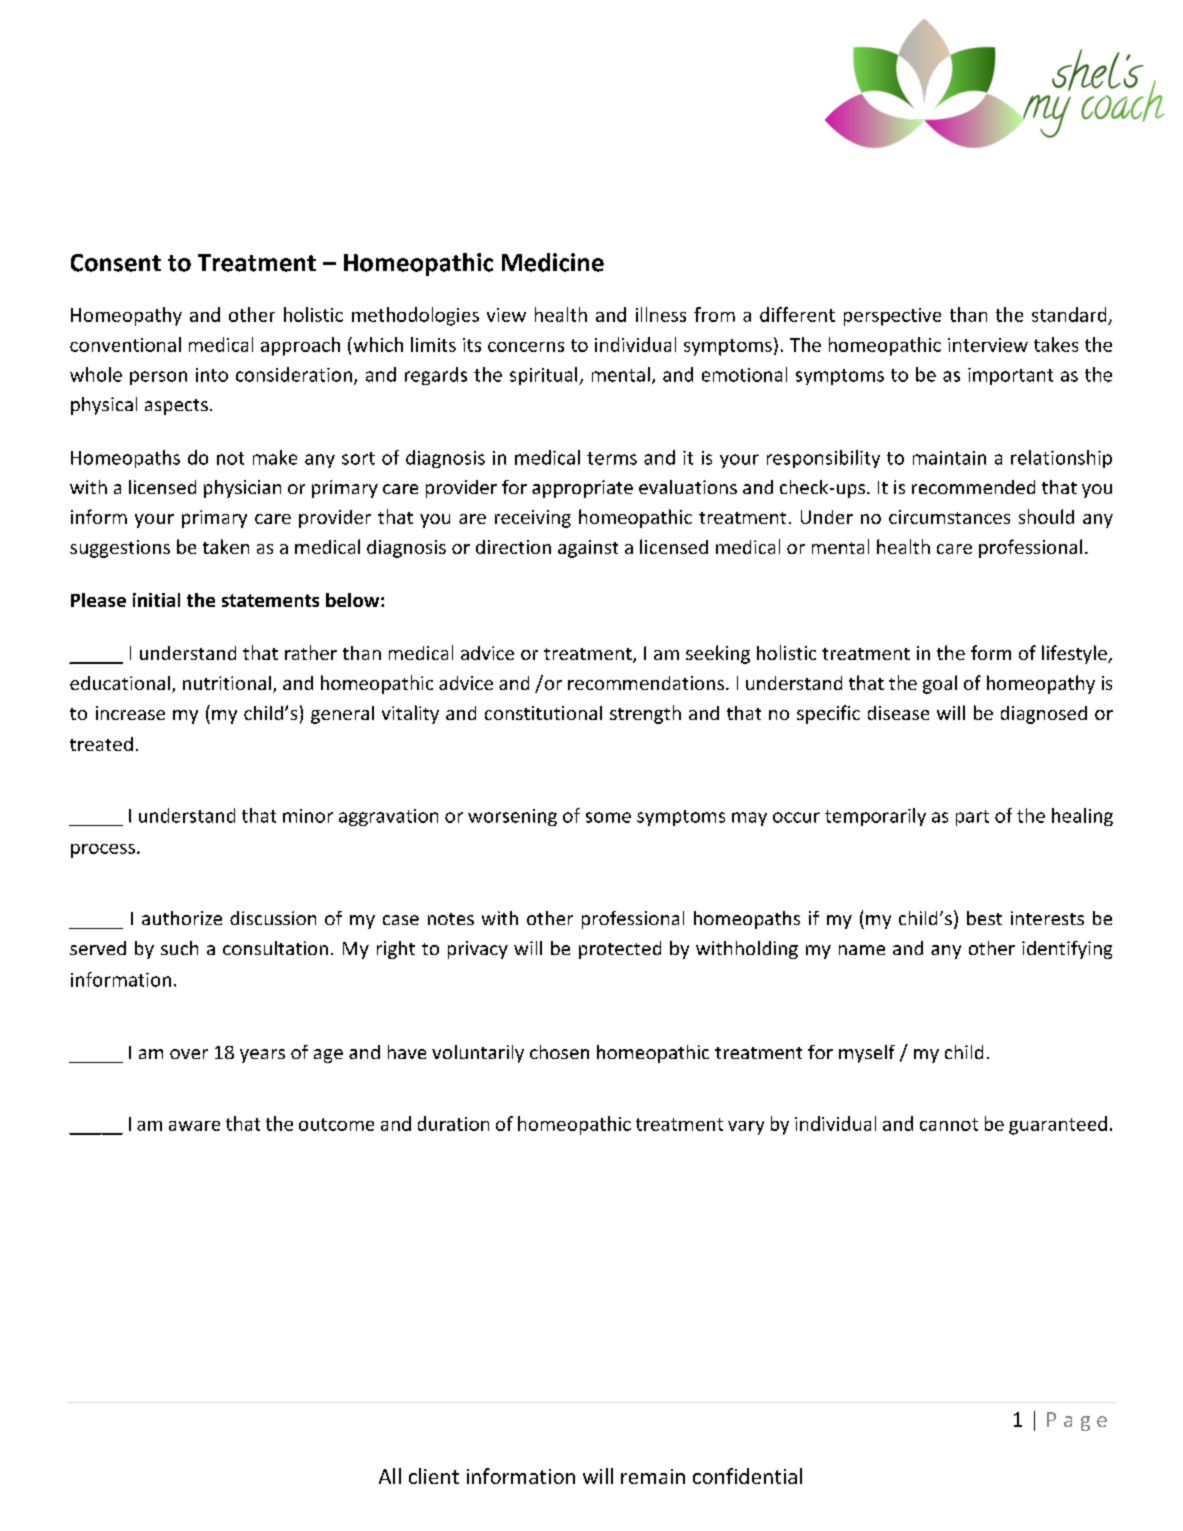 The width and height of the screenshot is (1183, 1531). Describe the element at coordinates (588, 549) in the screenshot. I see `against` at that location.
